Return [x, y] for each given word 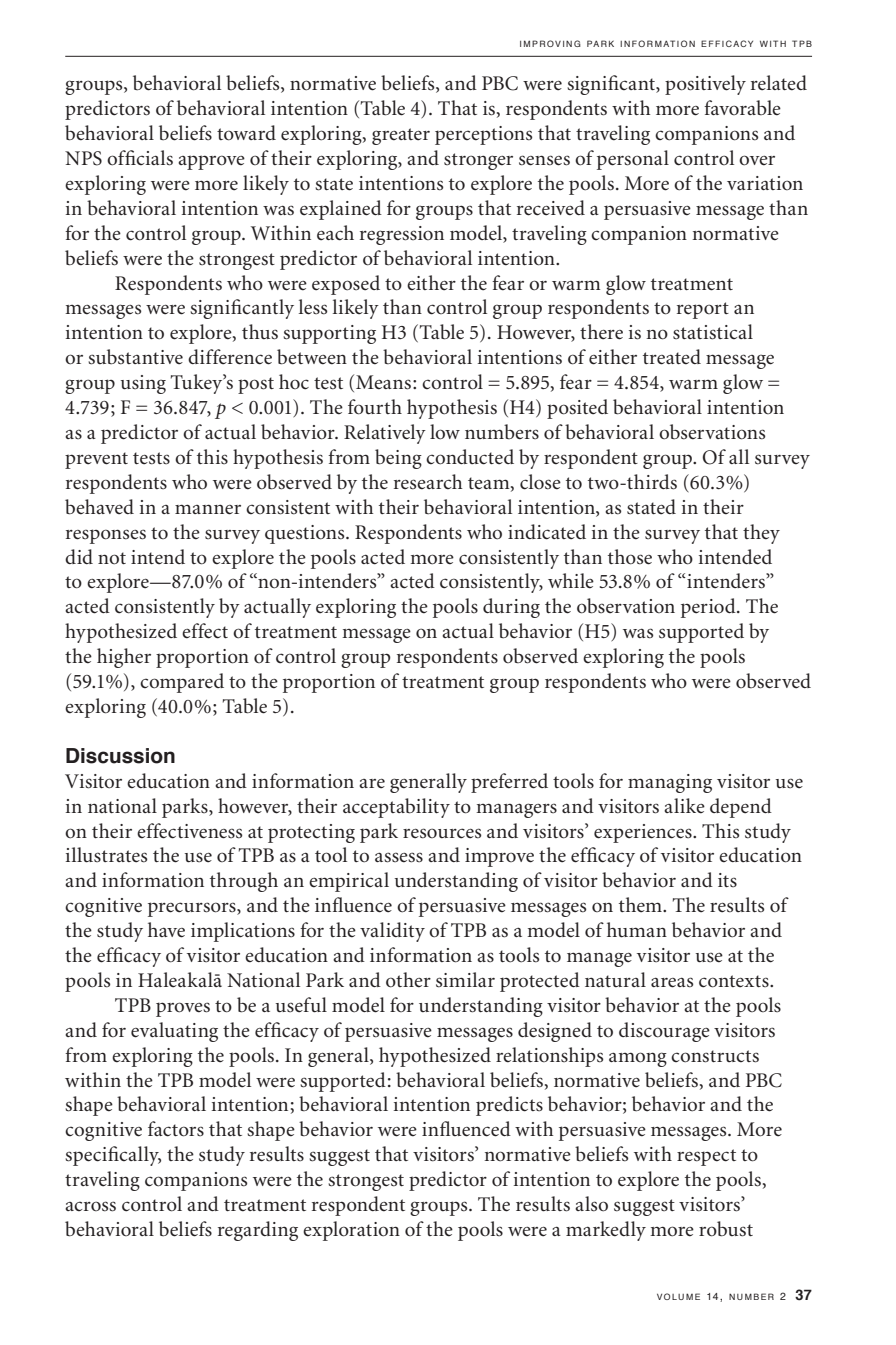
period [709, 608]
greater [401, 136]
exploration [351, 1231]
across [90, 1206]
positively [705, 85]
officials [140, 158]
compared [182, 683]
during [511, 608]
